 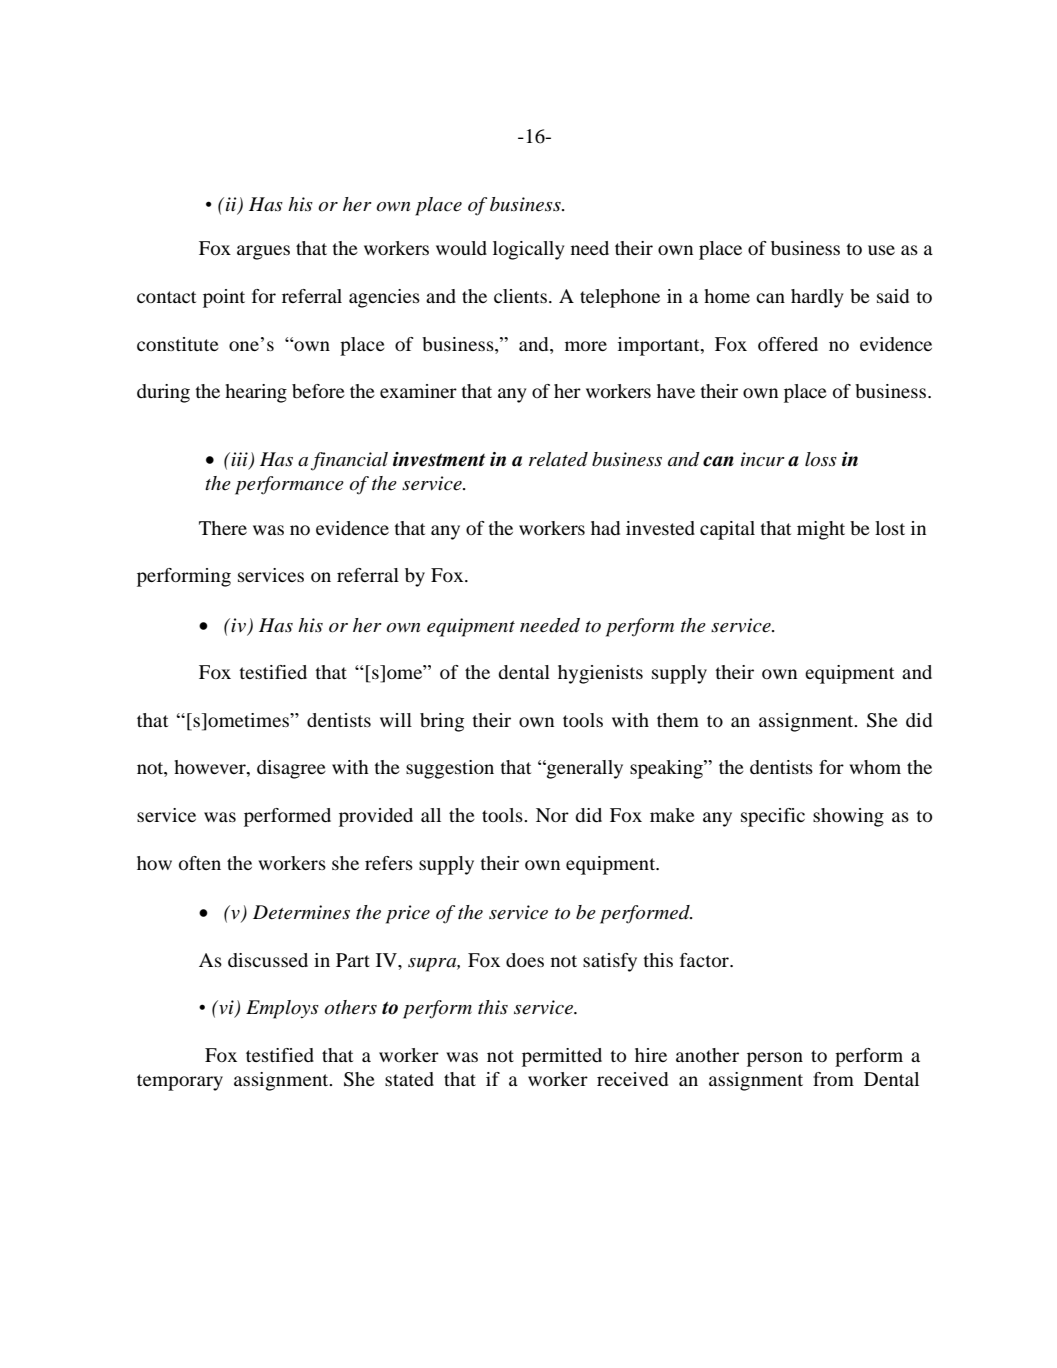 What do you see at coordinates (528, 250) in the screenshot?
I see `logically` at bounding box center [528, 250].
